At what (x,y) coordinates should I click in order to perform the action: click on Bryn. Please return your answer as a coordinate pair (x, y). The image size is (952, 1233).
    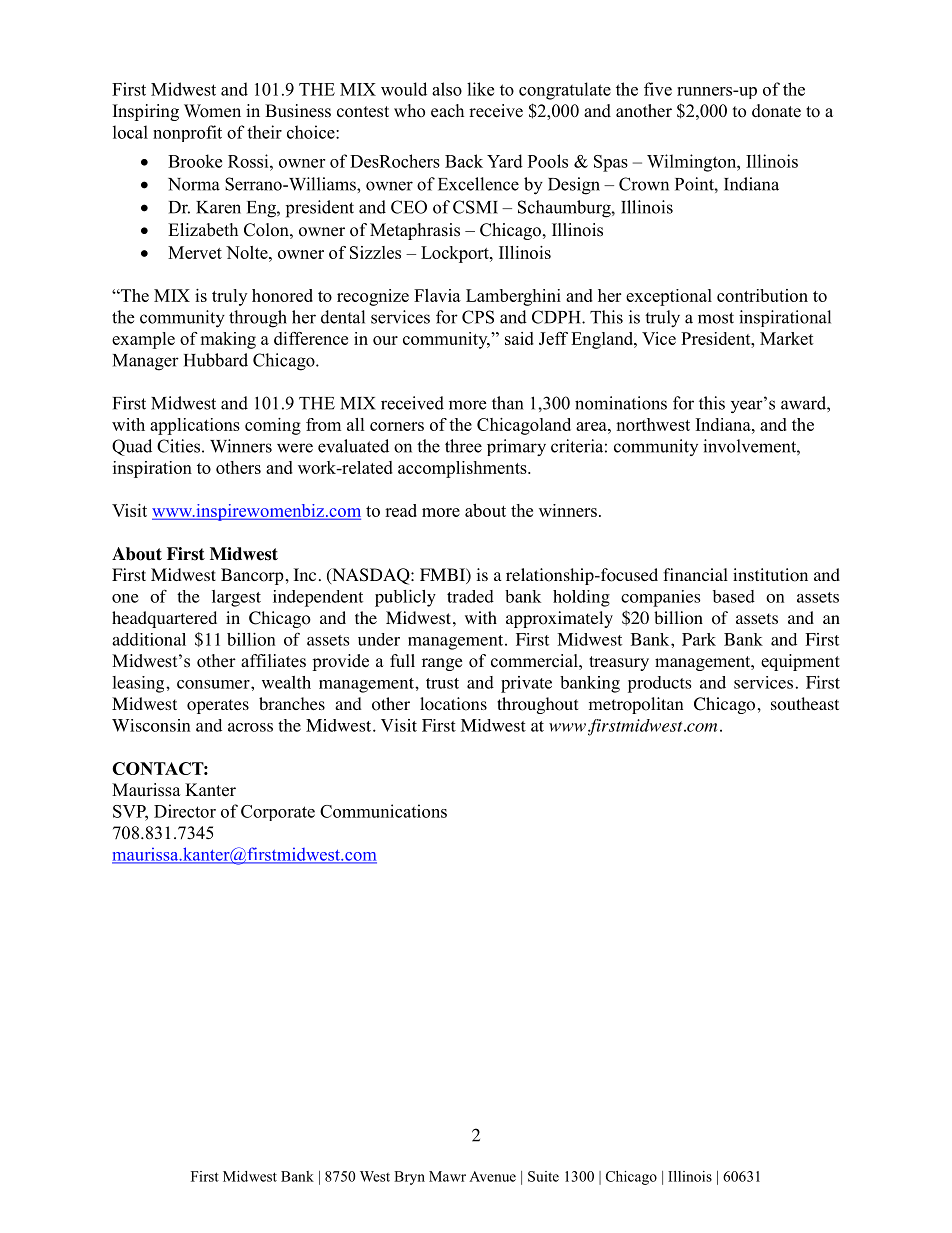
    Looking at the image, I should click on (409, 1178).
